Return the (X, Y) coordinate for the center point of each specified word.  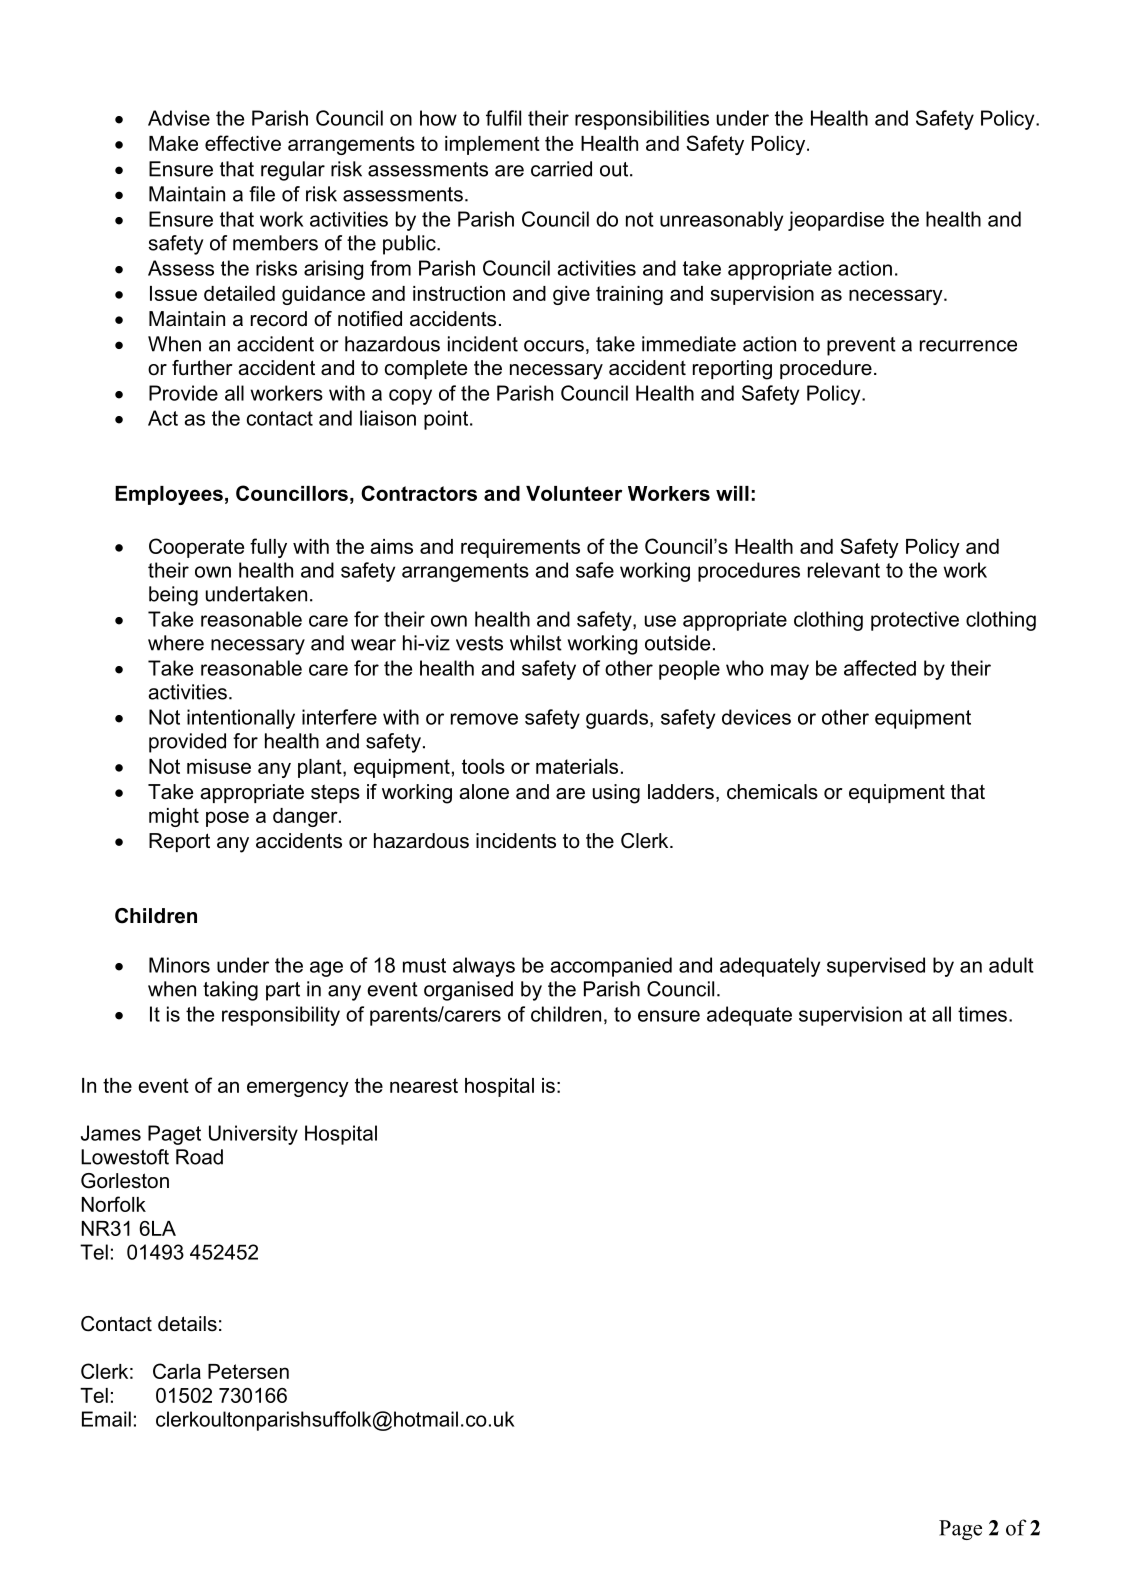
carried (561, 169)
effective (243, 143)
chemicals (772, 792)
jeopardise (836, 221)
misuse (219, 766)
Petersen (248, 1371)
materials (577, 766)
